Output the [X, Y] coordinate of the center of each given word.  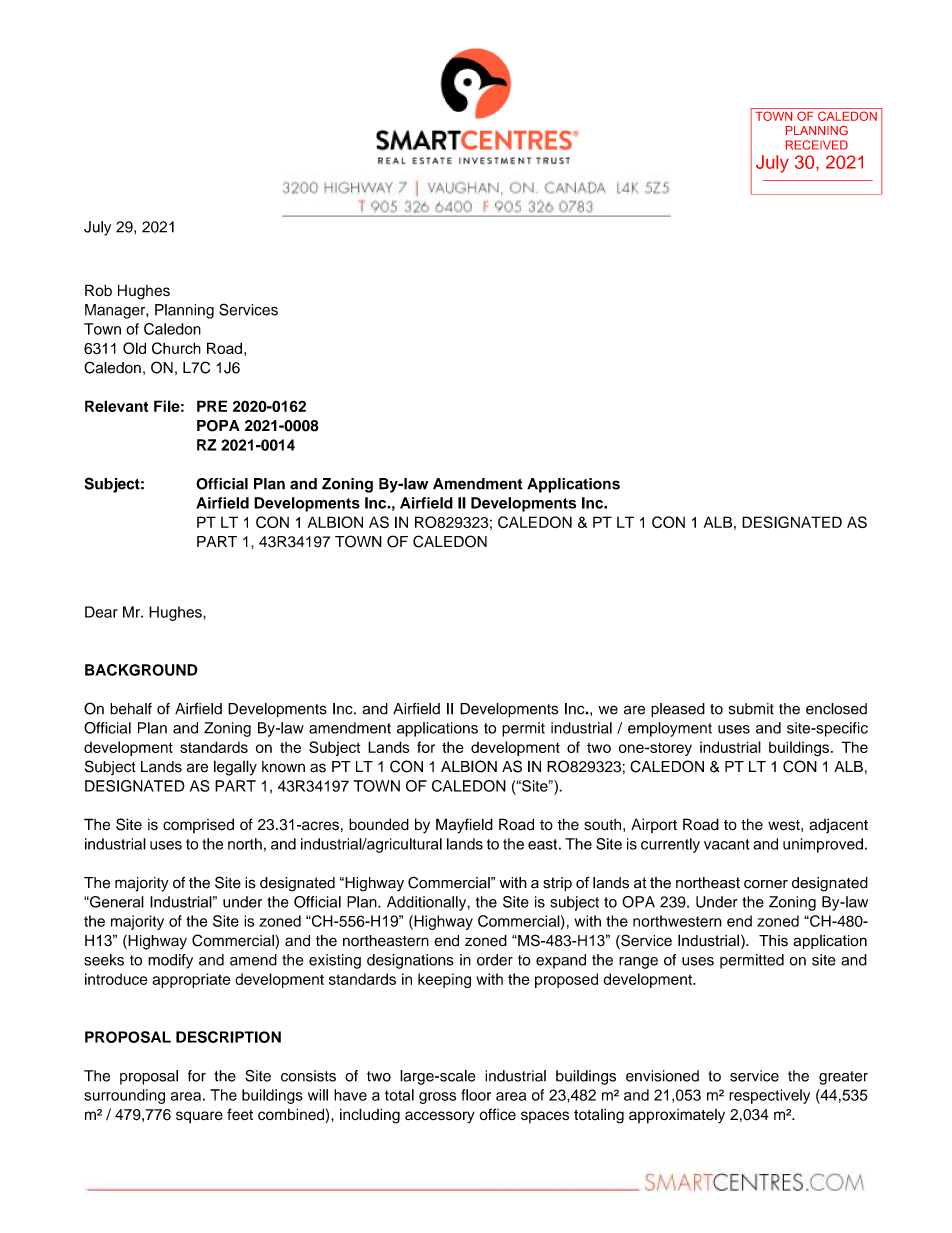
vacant [726, 844]
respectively [769, 1096]
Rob [98, 290]
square [199, 1117]
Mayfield [464, 826]
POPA [218, 426]
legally [235, 768]
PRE [212, 406]
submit [751, 709]
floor [476, 1095]
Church [176, 348]
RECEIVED [817, 145]
